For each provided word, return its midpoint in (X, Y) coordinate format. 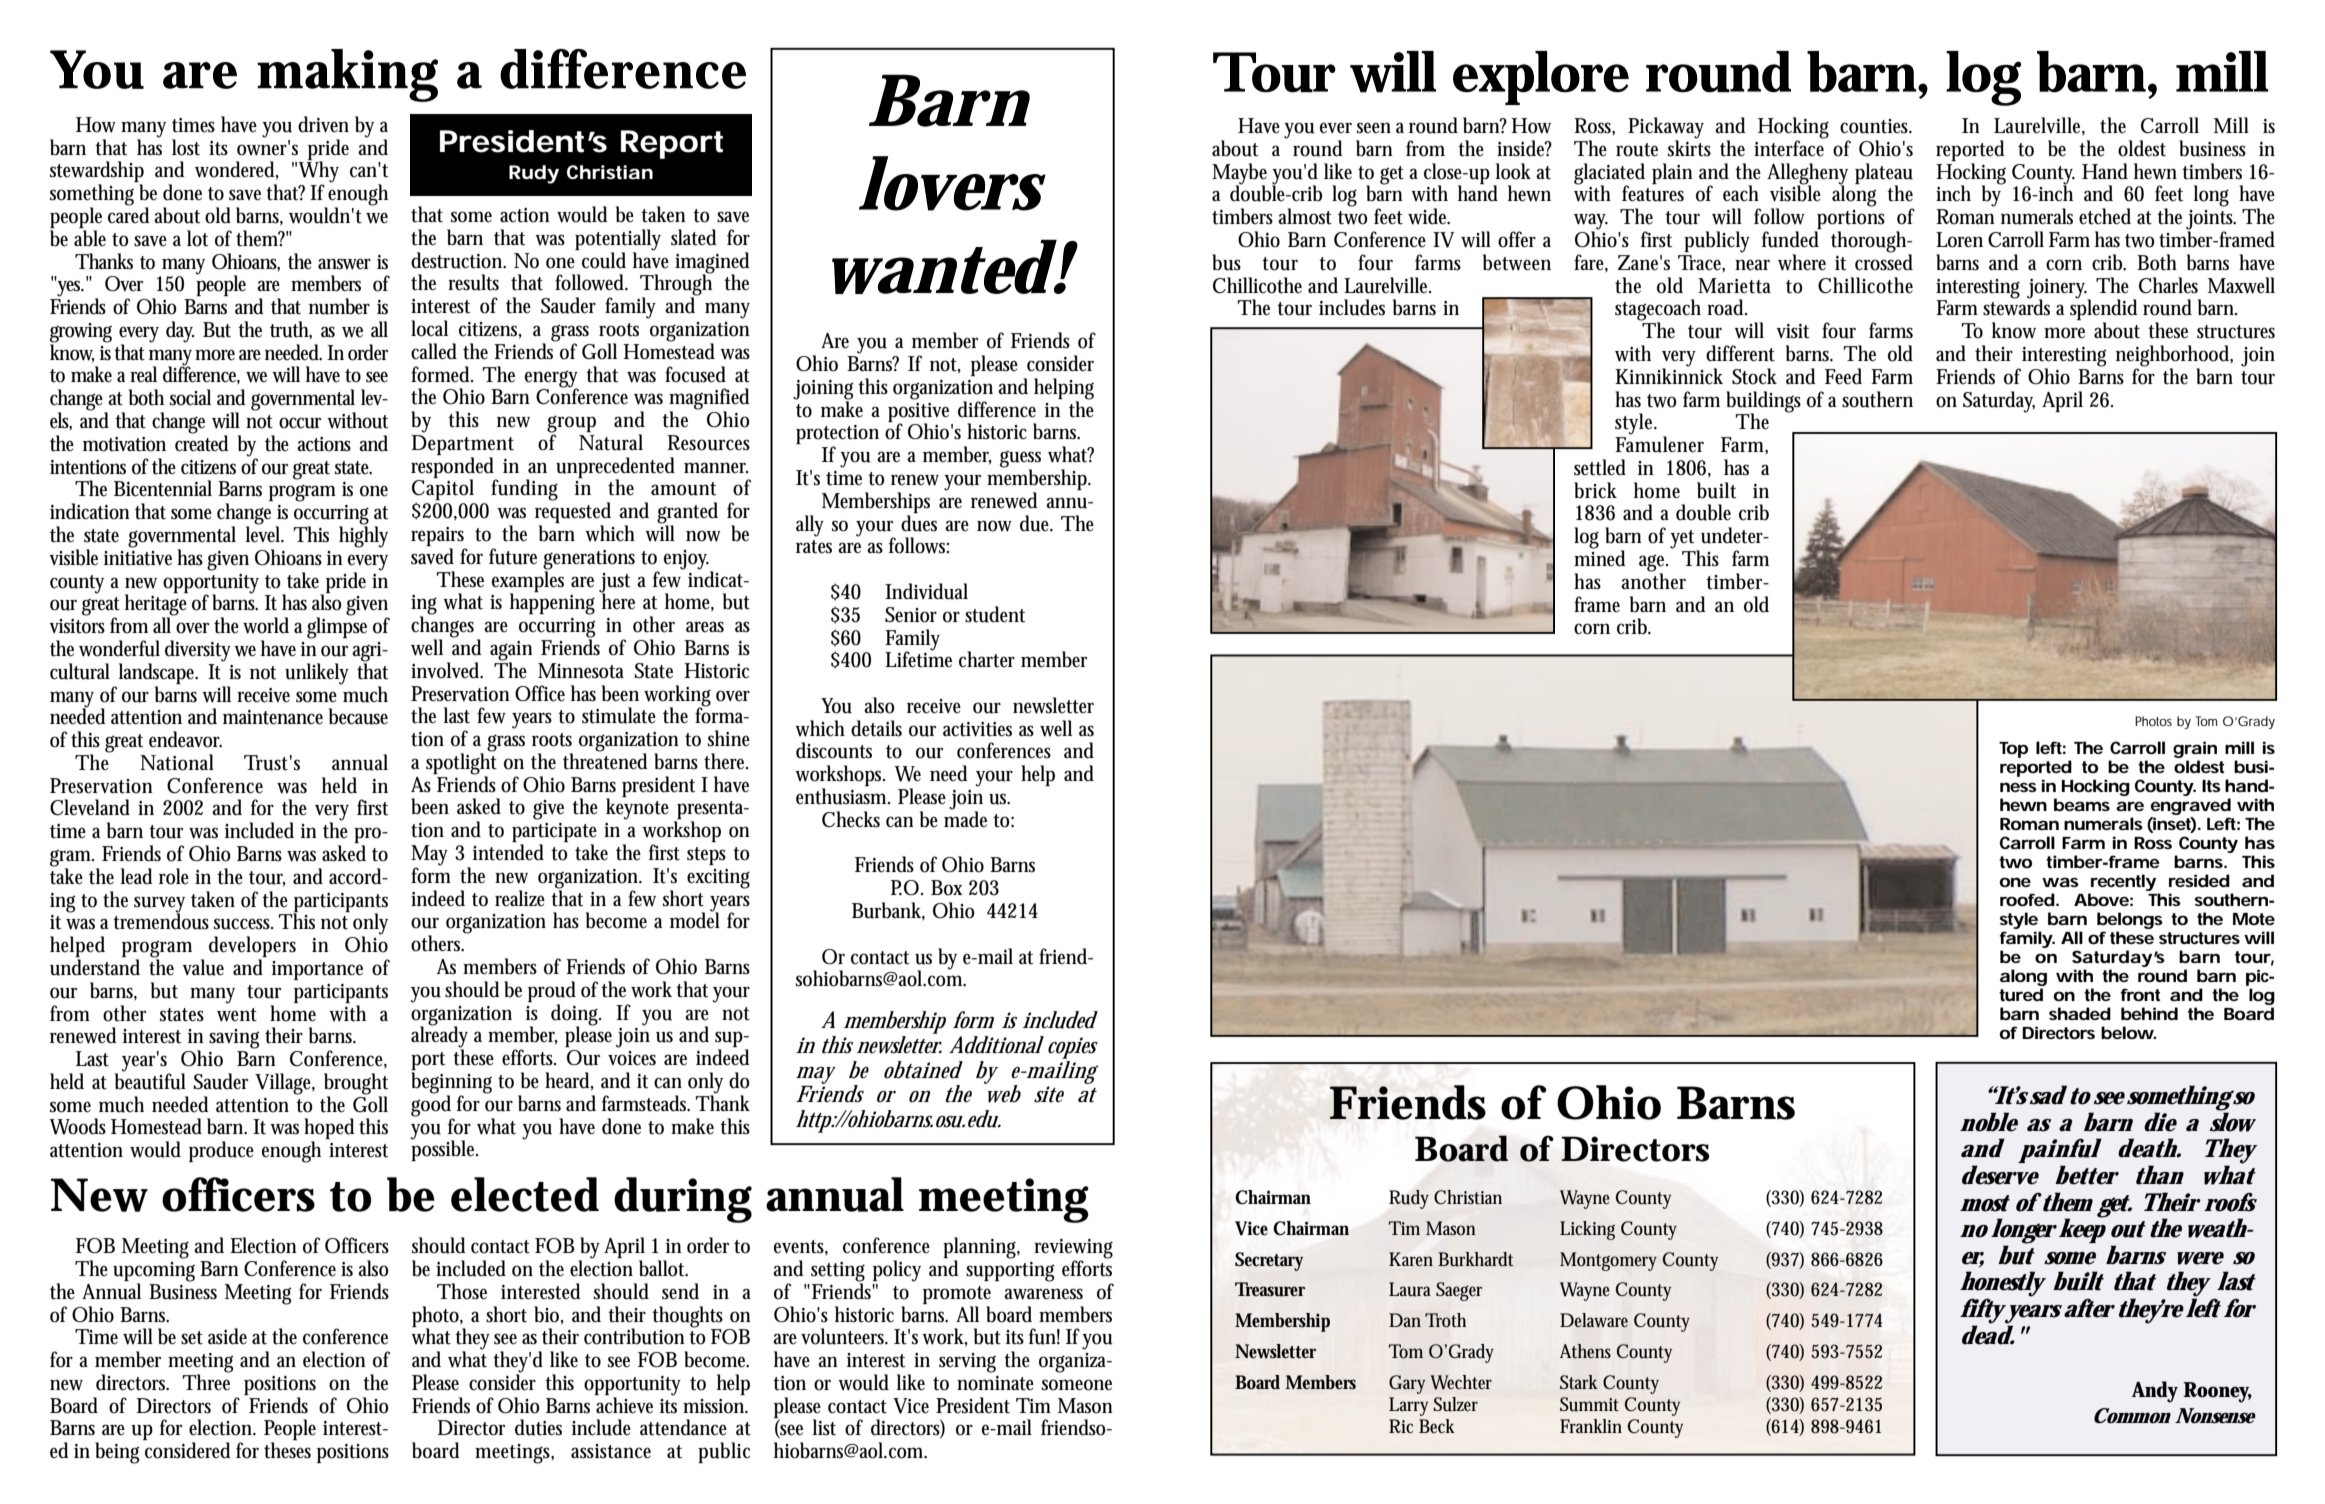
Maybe (1239, 174)
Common (2132, 1416)
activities (977, 729)
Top (2013, 750)
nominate (995, 1383)
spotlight (461, 764)
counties (1876, 126)
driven (323, 124)
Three (206, 1381)
